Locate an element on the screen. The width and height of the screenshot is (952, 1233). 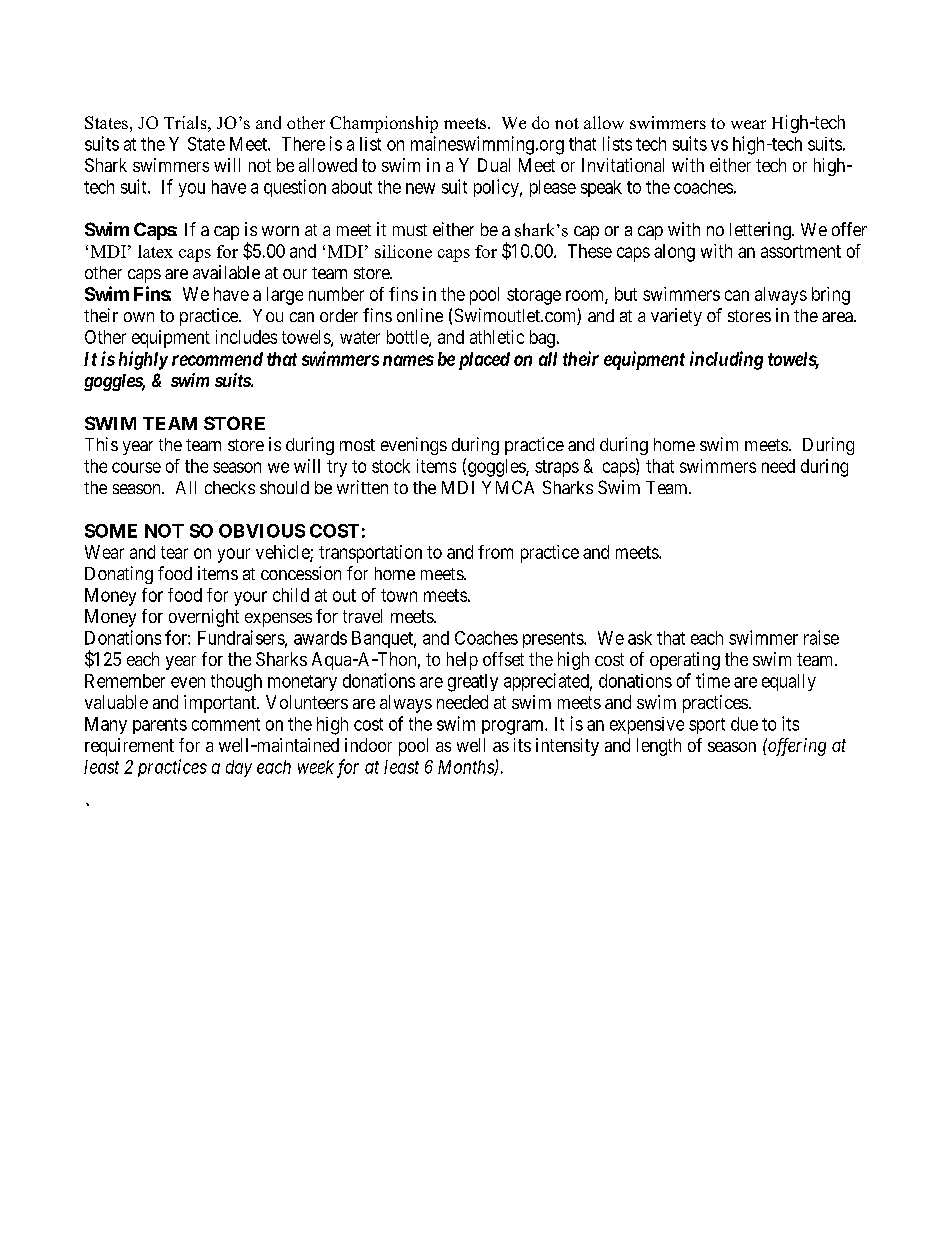
athletic is located at coordinates (497, 337).
